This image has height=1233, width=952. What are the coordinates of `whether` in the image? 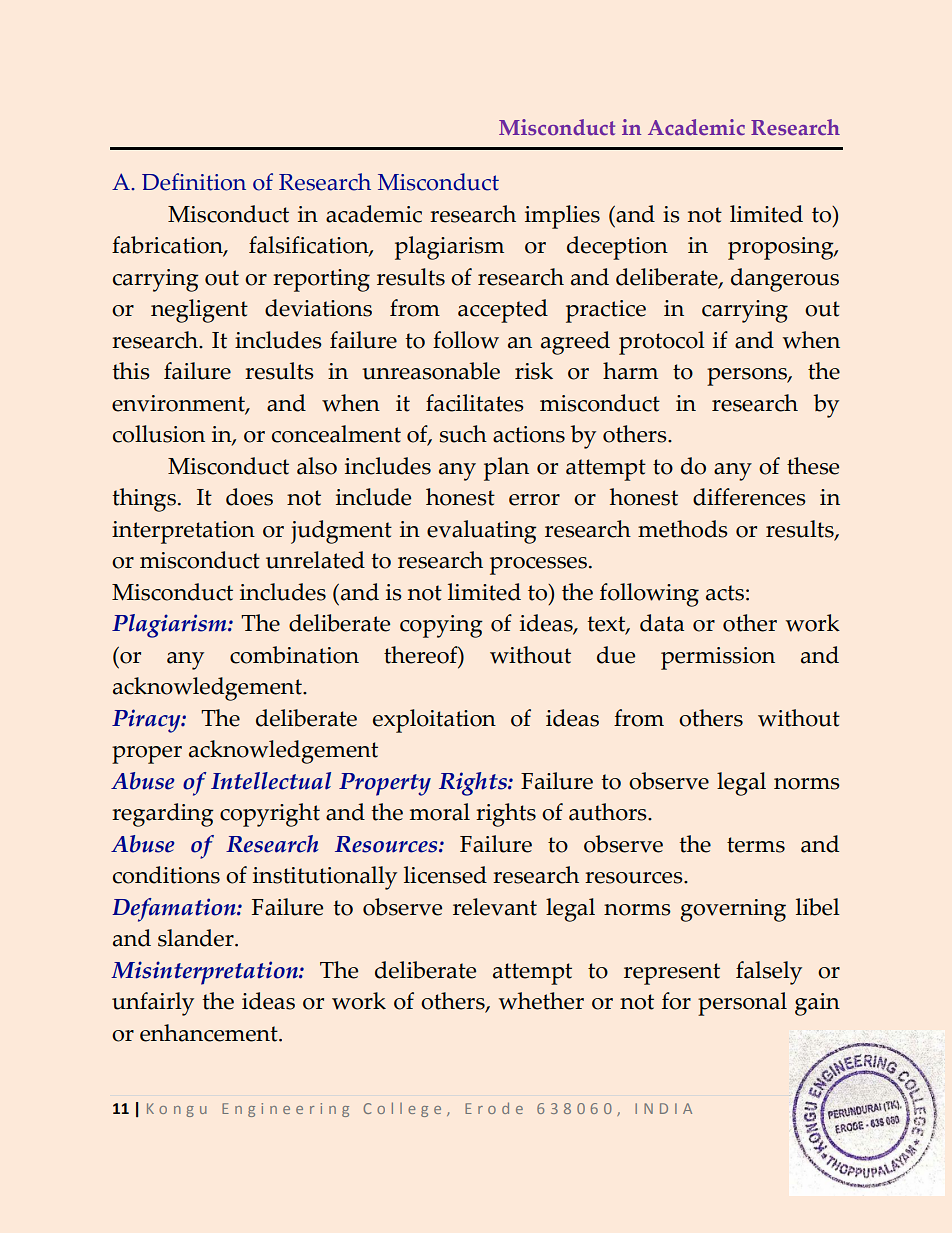 It's located at (541, 1001).
